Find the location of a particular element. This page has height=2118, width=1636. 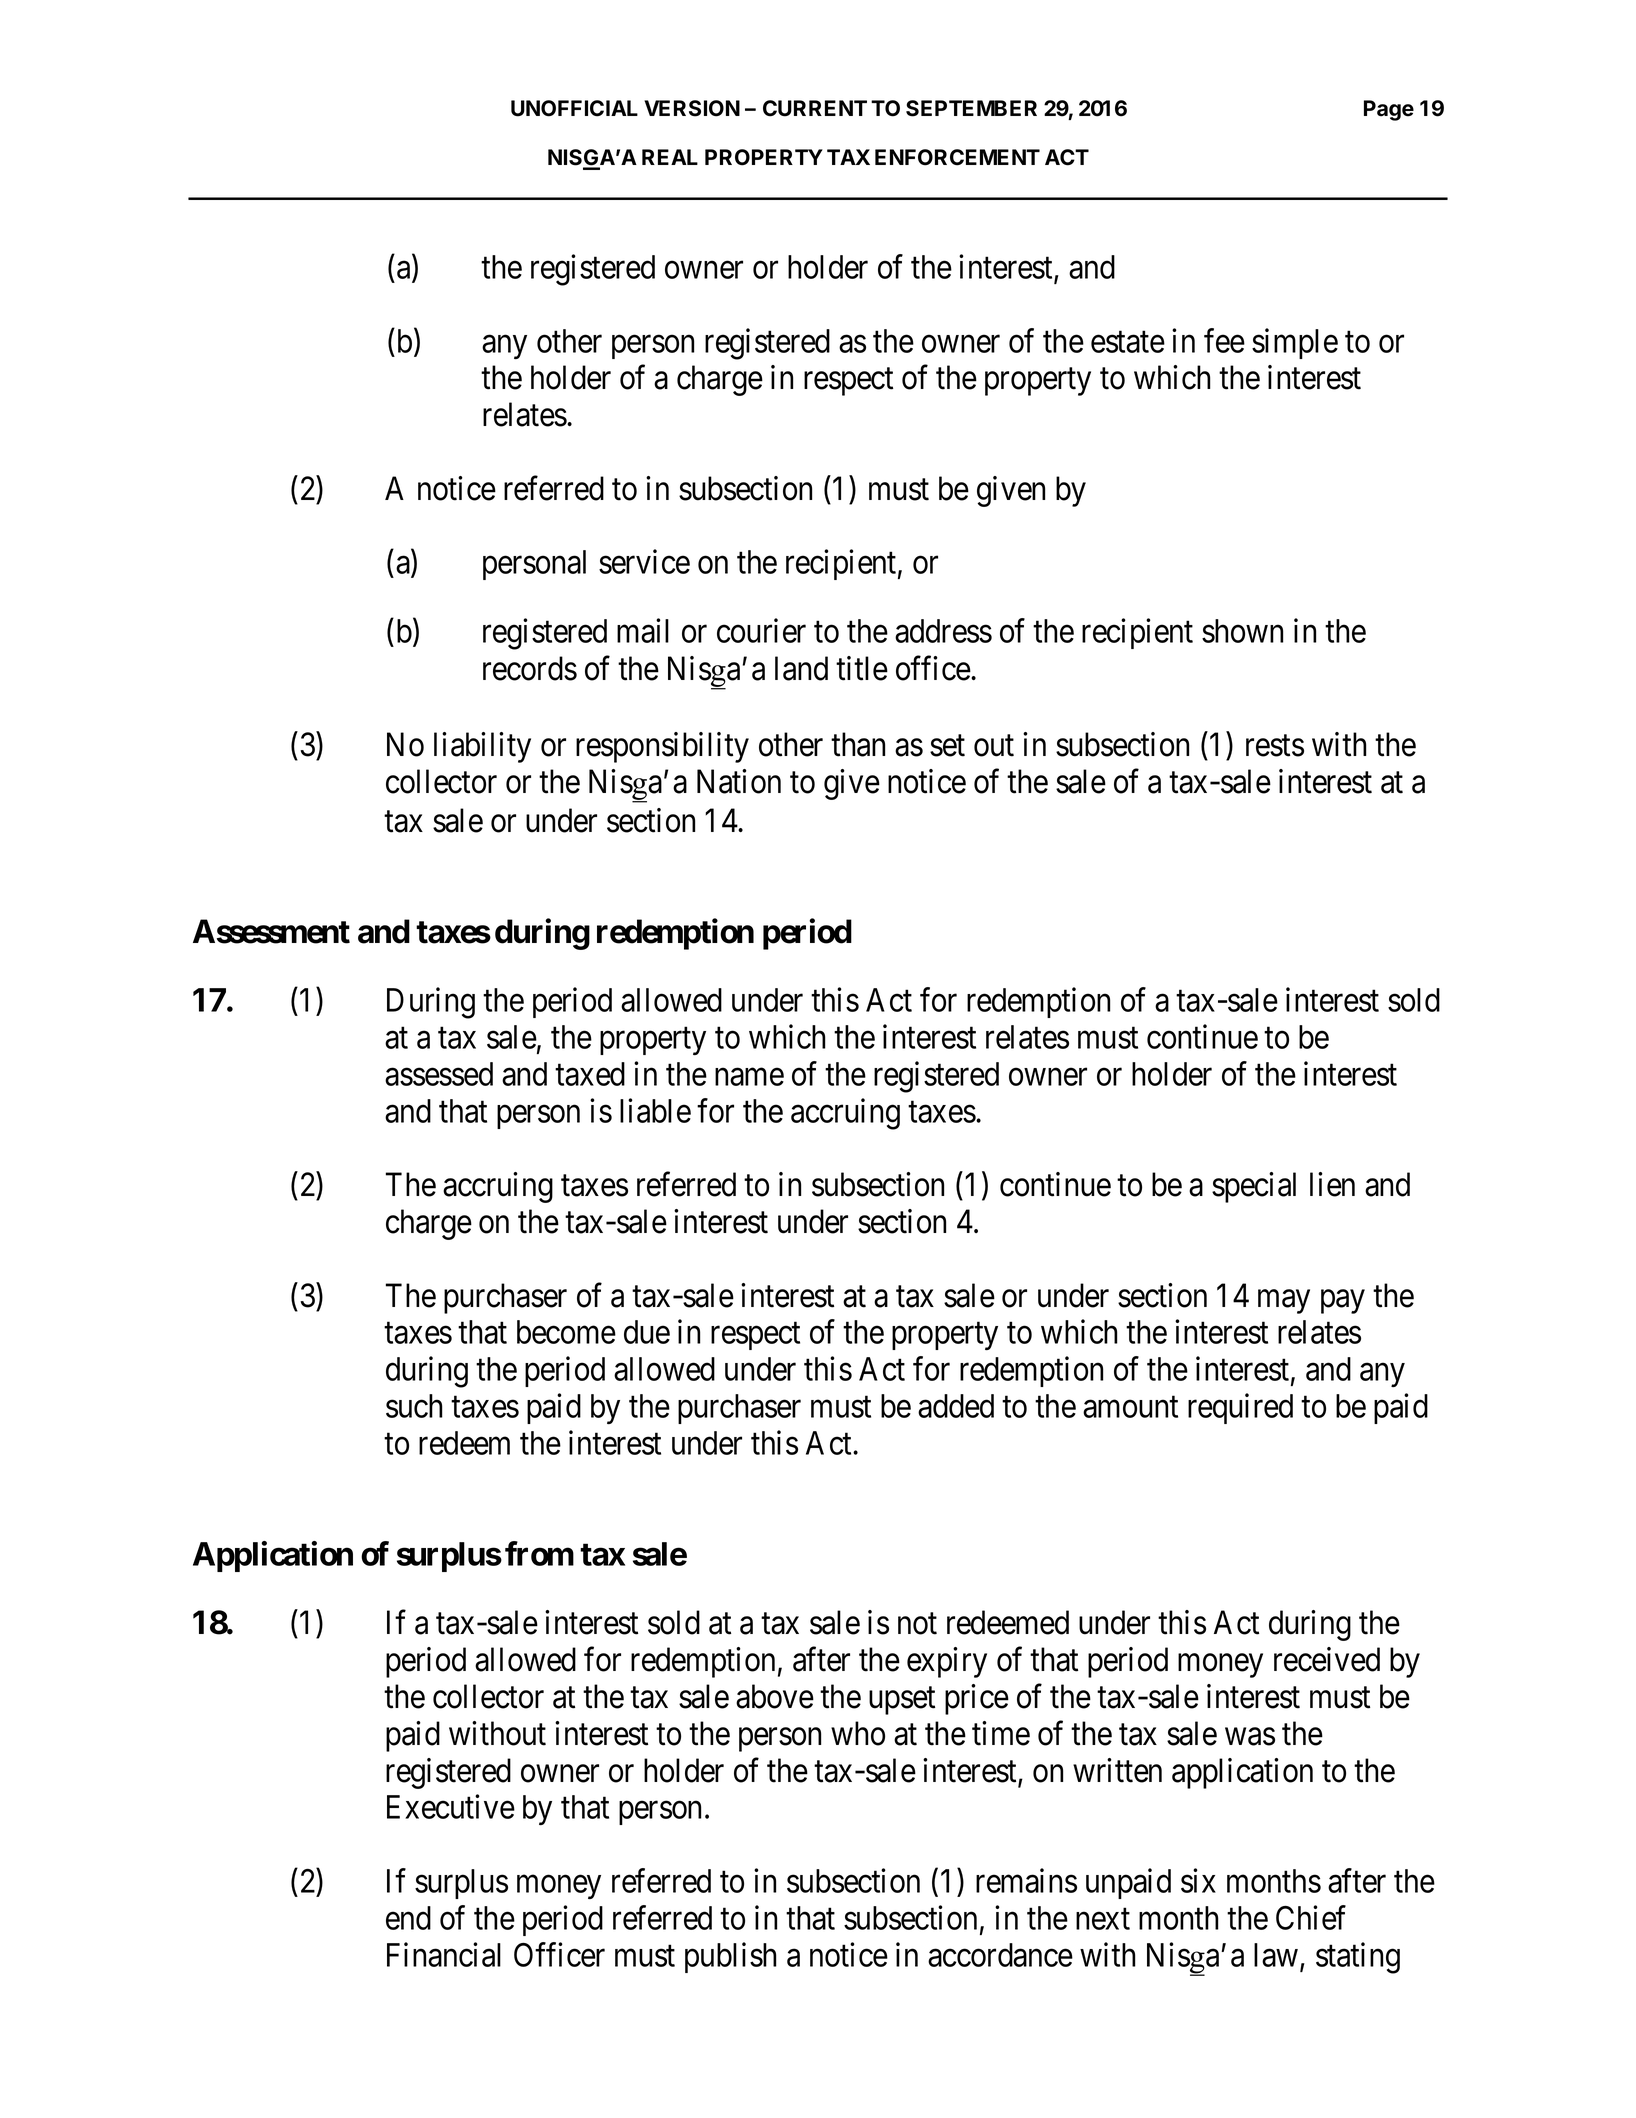

UNOFFICIAL is located at coordinates (574, 108).
